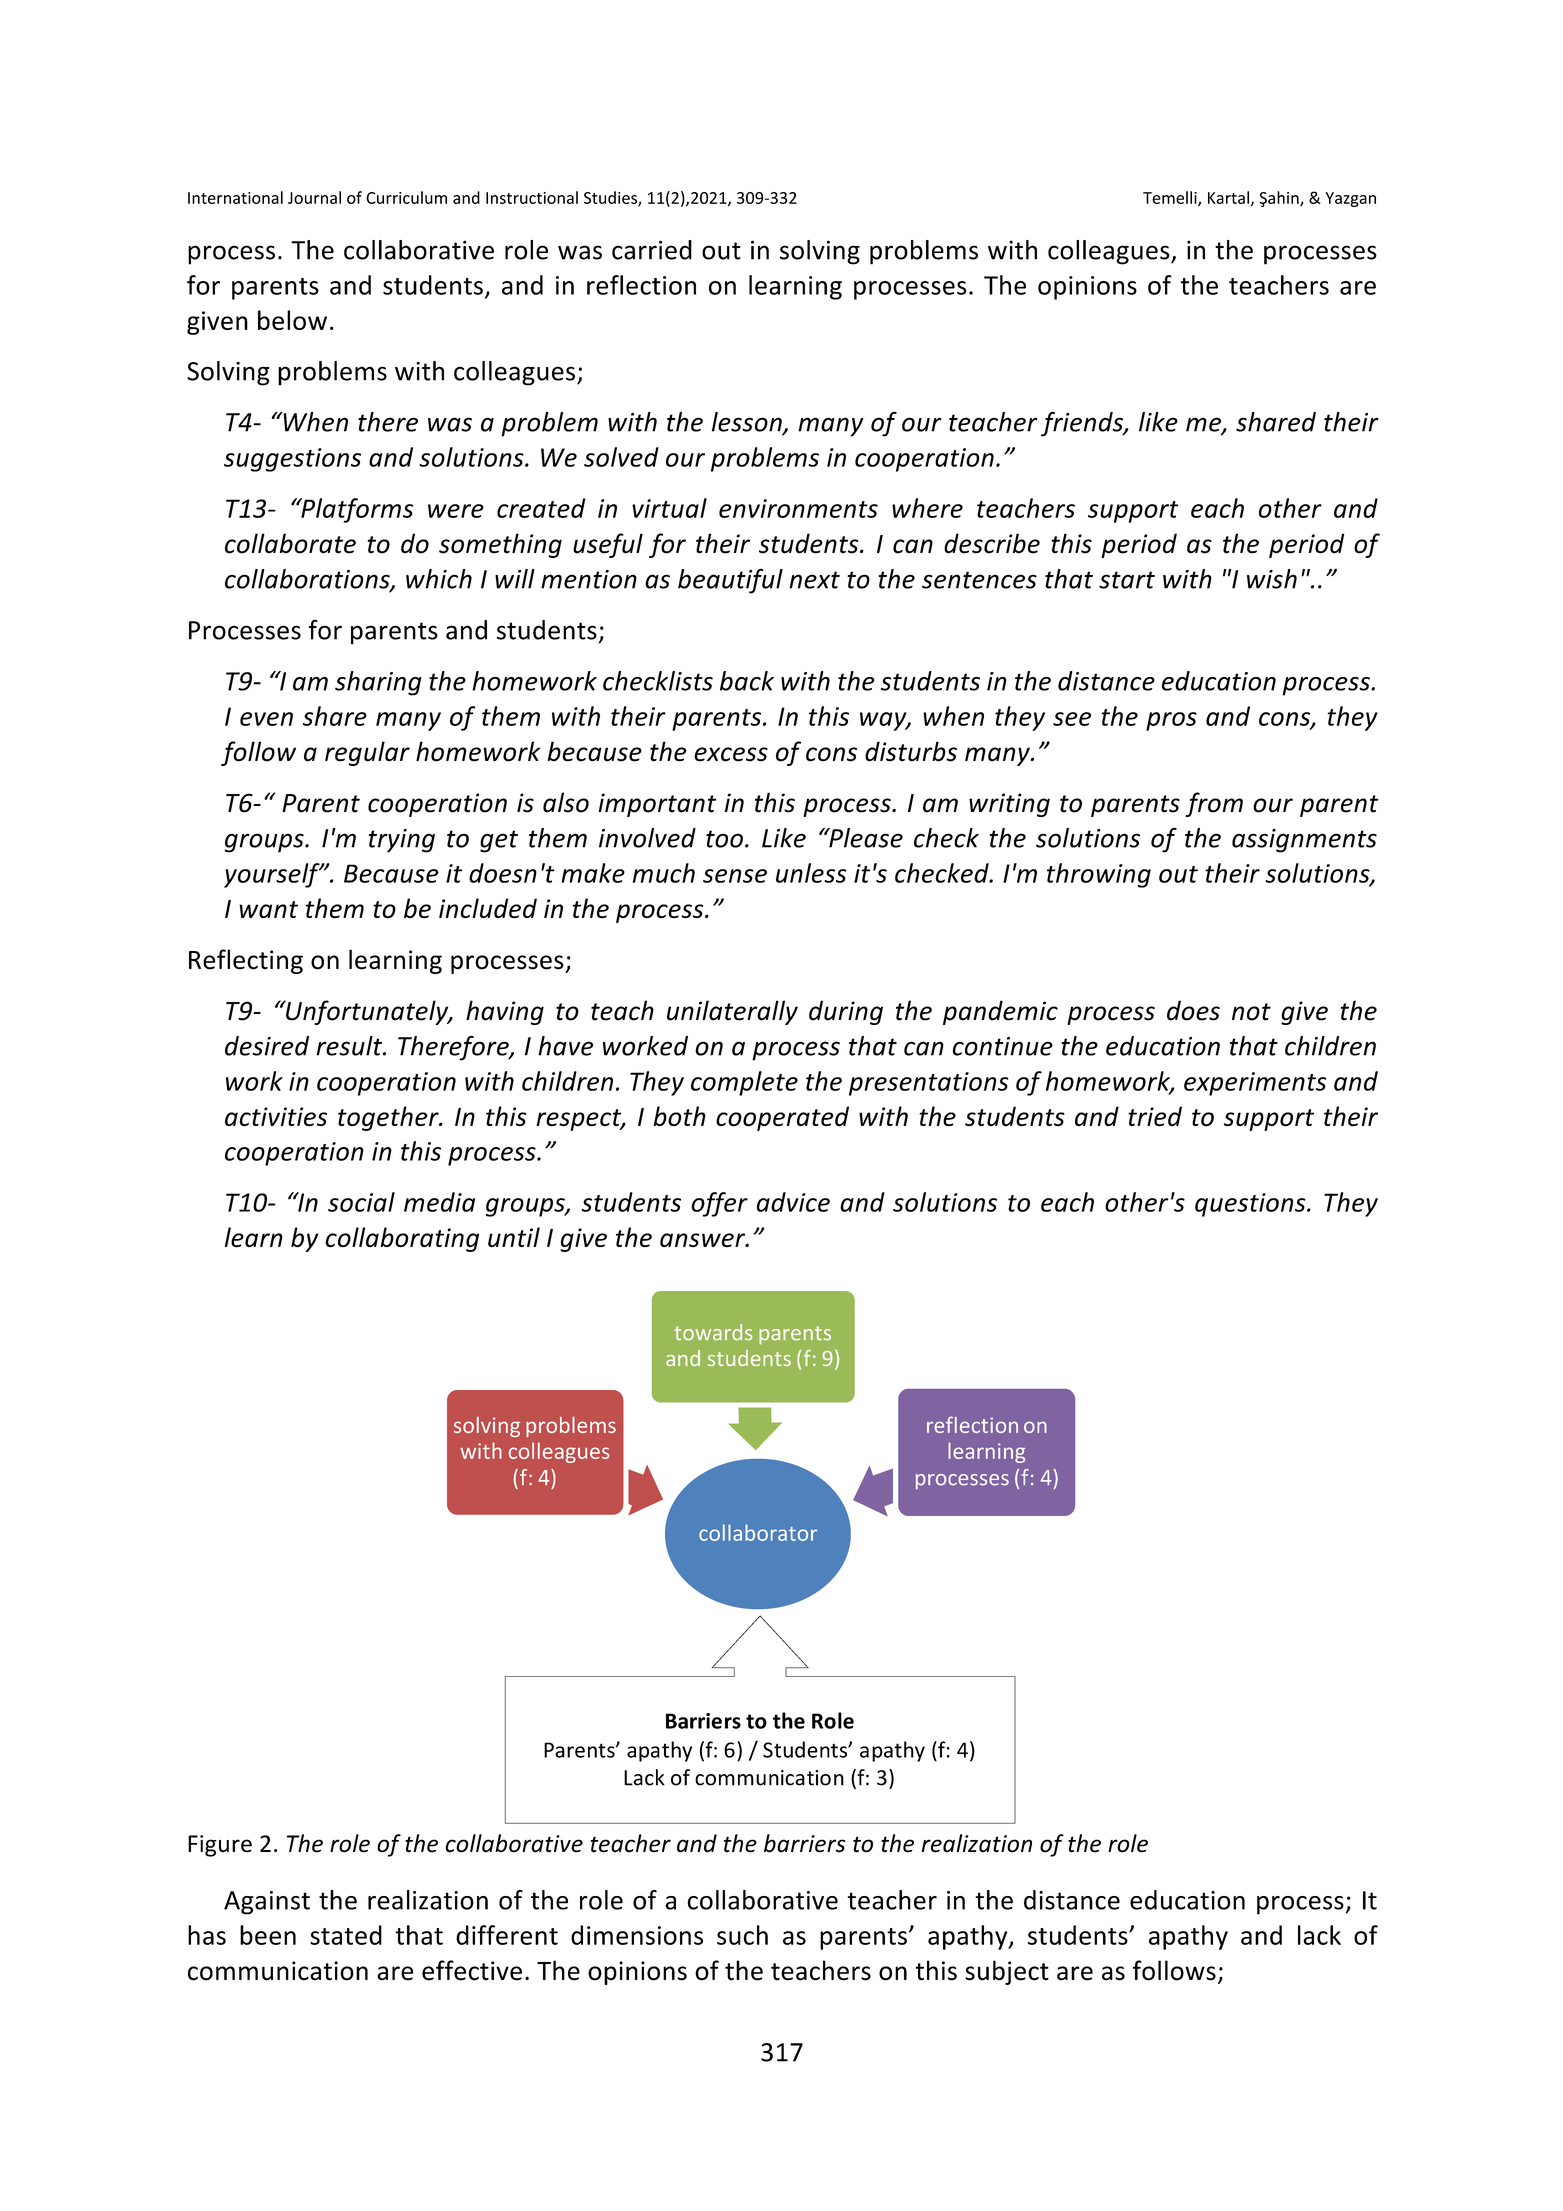  Describe the element at coordinates (1127, 580) in the page. I see `start` at that location.
